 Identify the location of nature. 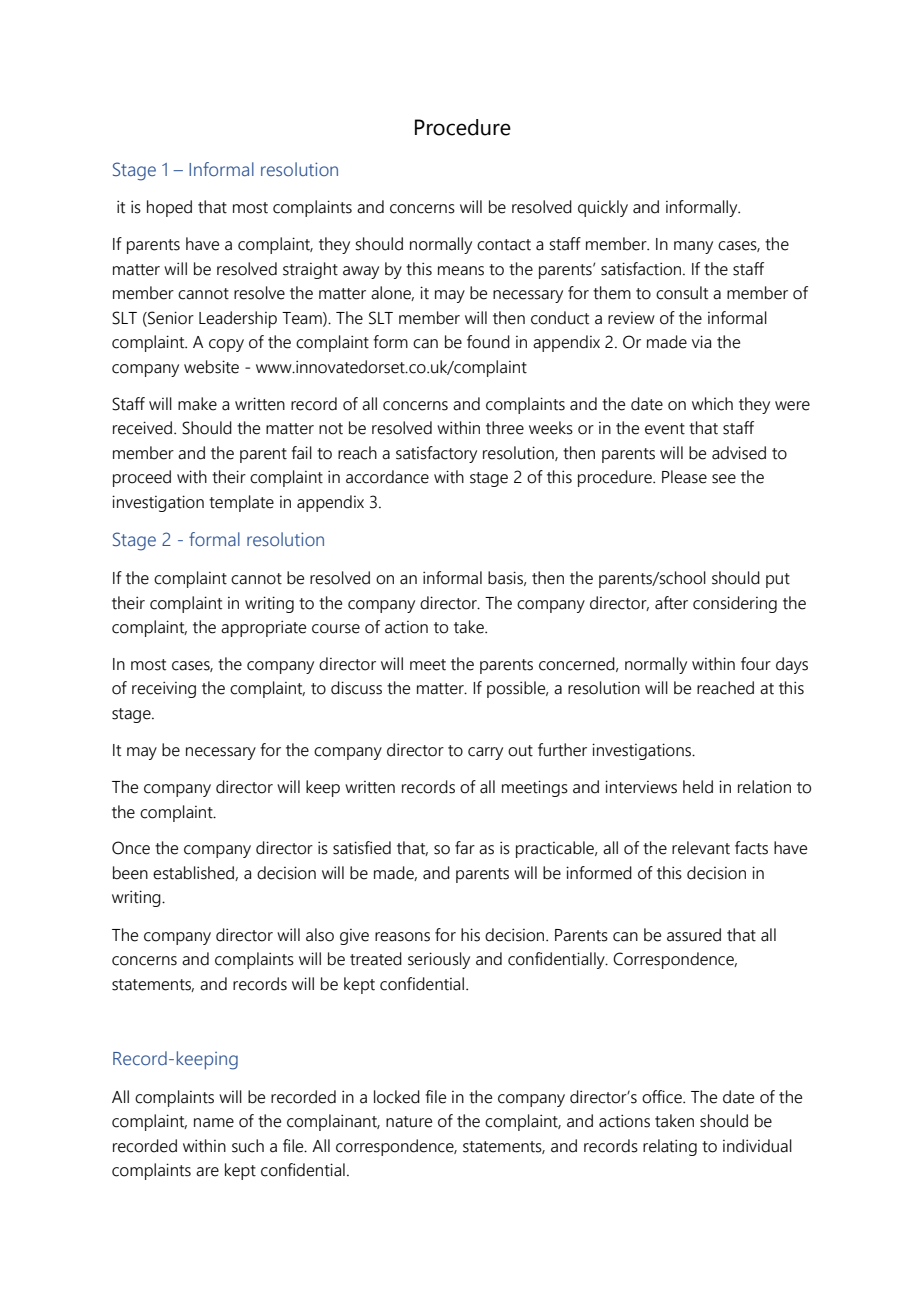
(409, 1122).
